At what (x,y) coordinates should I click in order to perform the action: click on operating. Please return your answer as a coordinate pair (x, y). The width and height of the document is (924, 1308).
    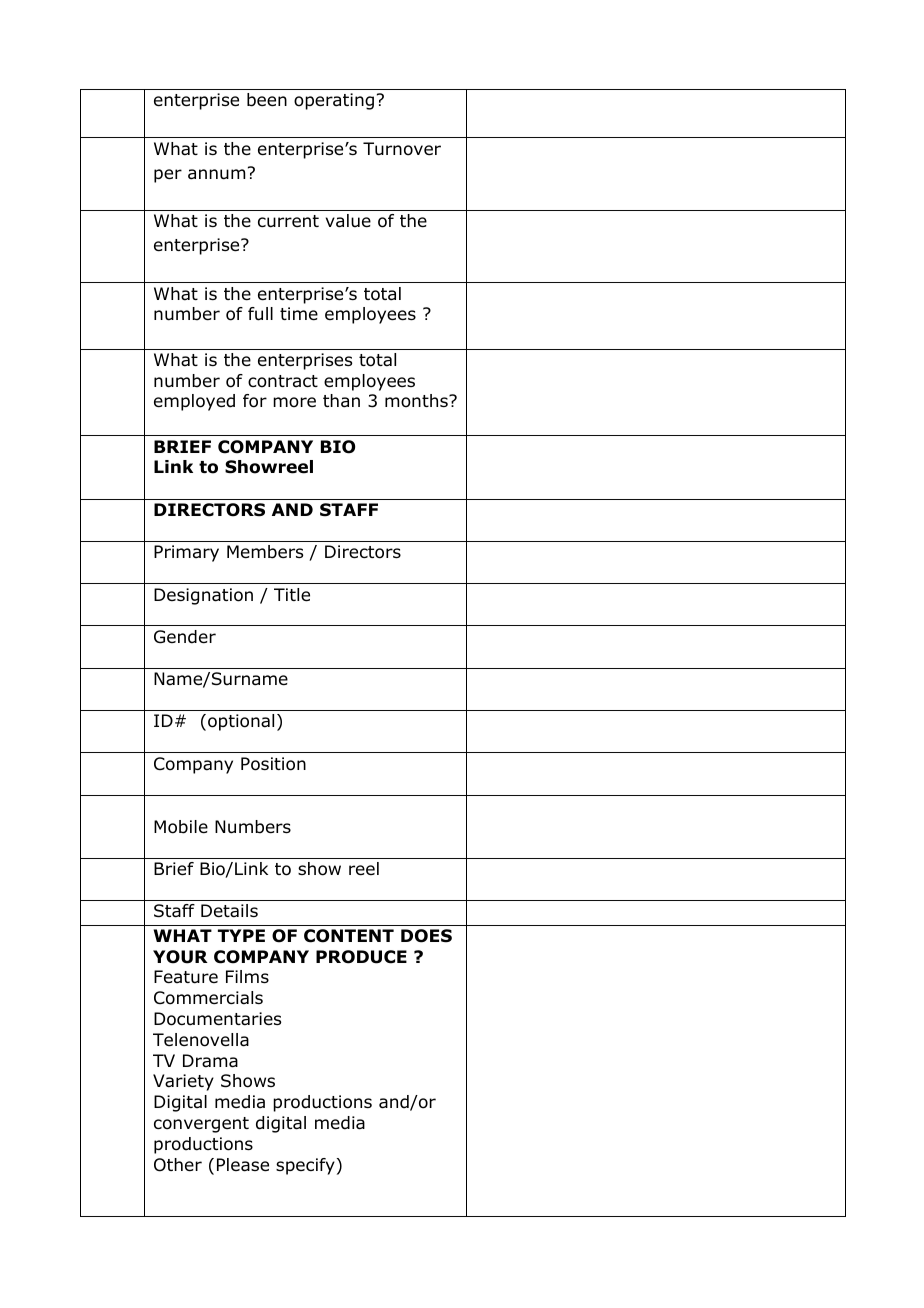
    Looking at the image, I should click on (334, 101).
